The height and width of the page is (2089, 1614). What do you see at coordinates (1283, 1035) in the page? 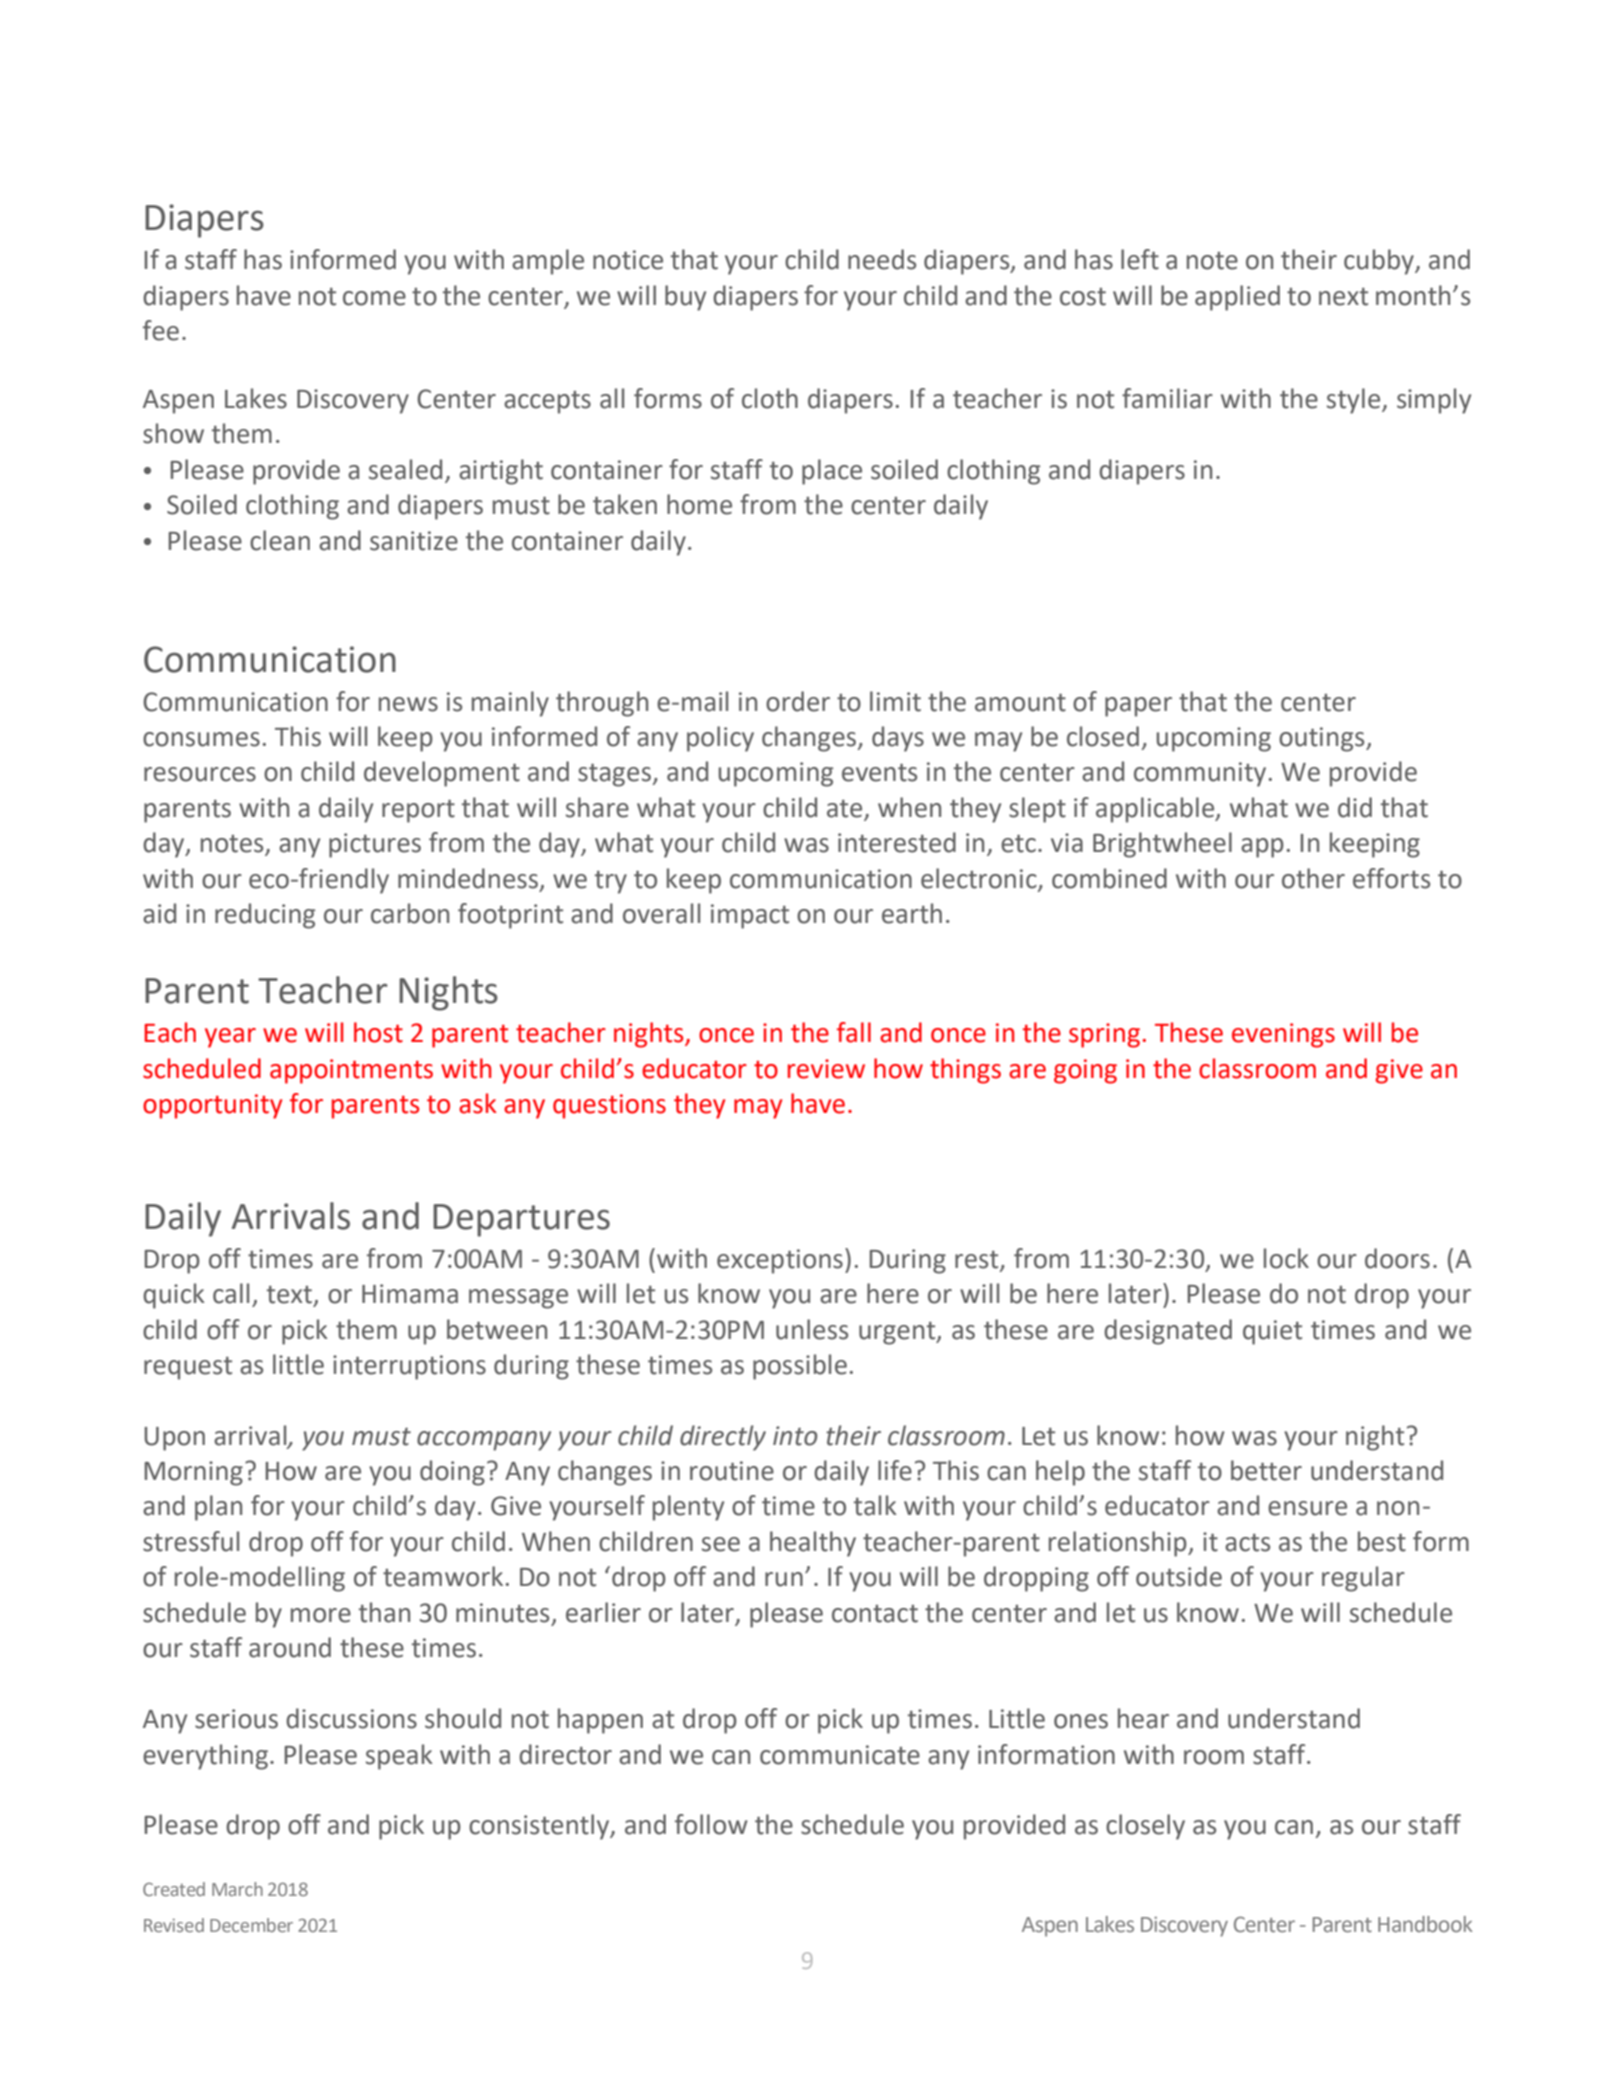
I see `evenings` at bounding box center [1283, 1035].
